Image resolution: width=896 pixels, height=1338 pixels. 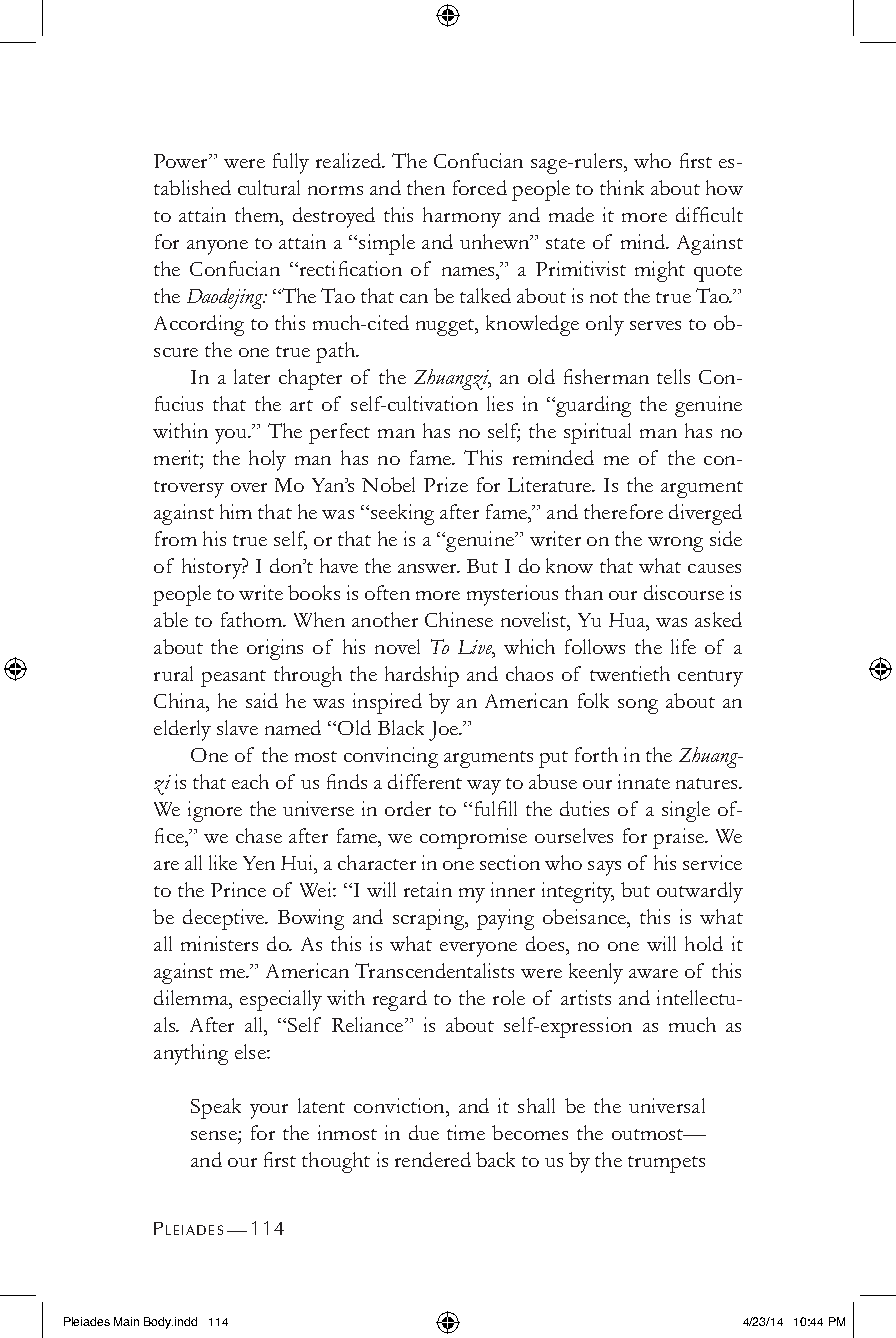 I want to click on song, so click(x=638, y=706).
